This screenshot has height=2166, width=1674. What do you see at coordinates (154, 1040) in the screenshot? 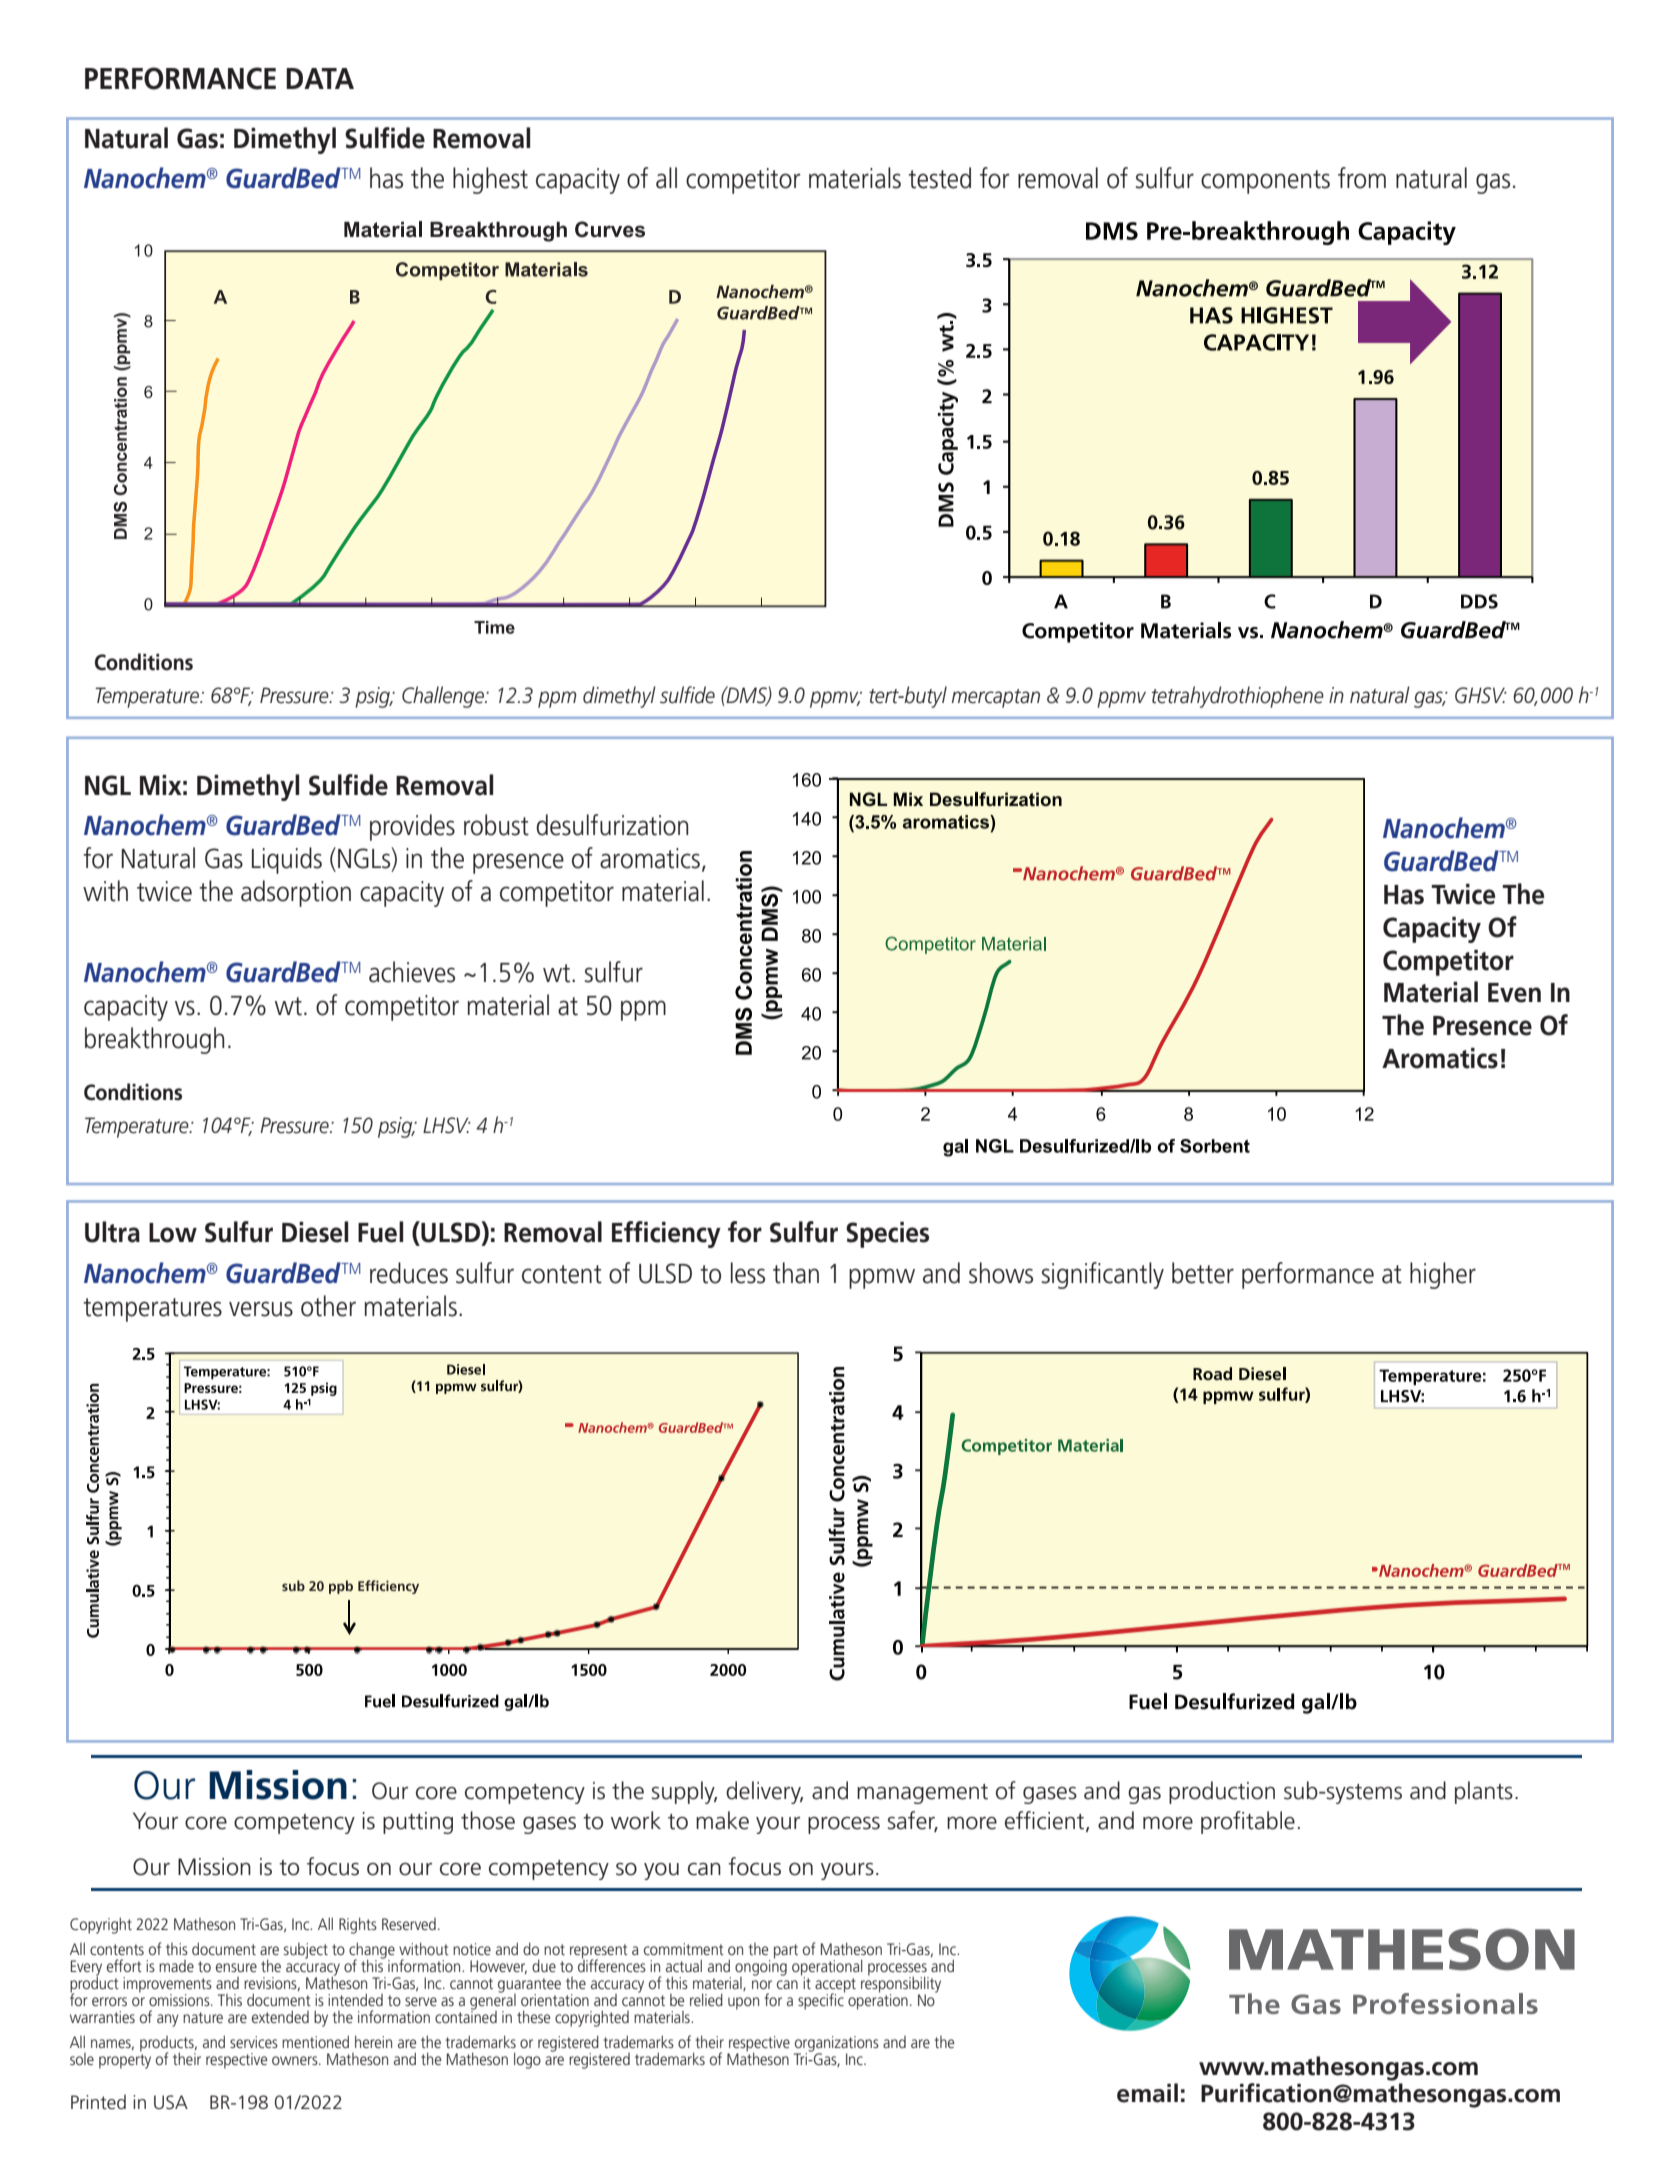
I see `breakthrough` at bounding box center [154, 1040].
